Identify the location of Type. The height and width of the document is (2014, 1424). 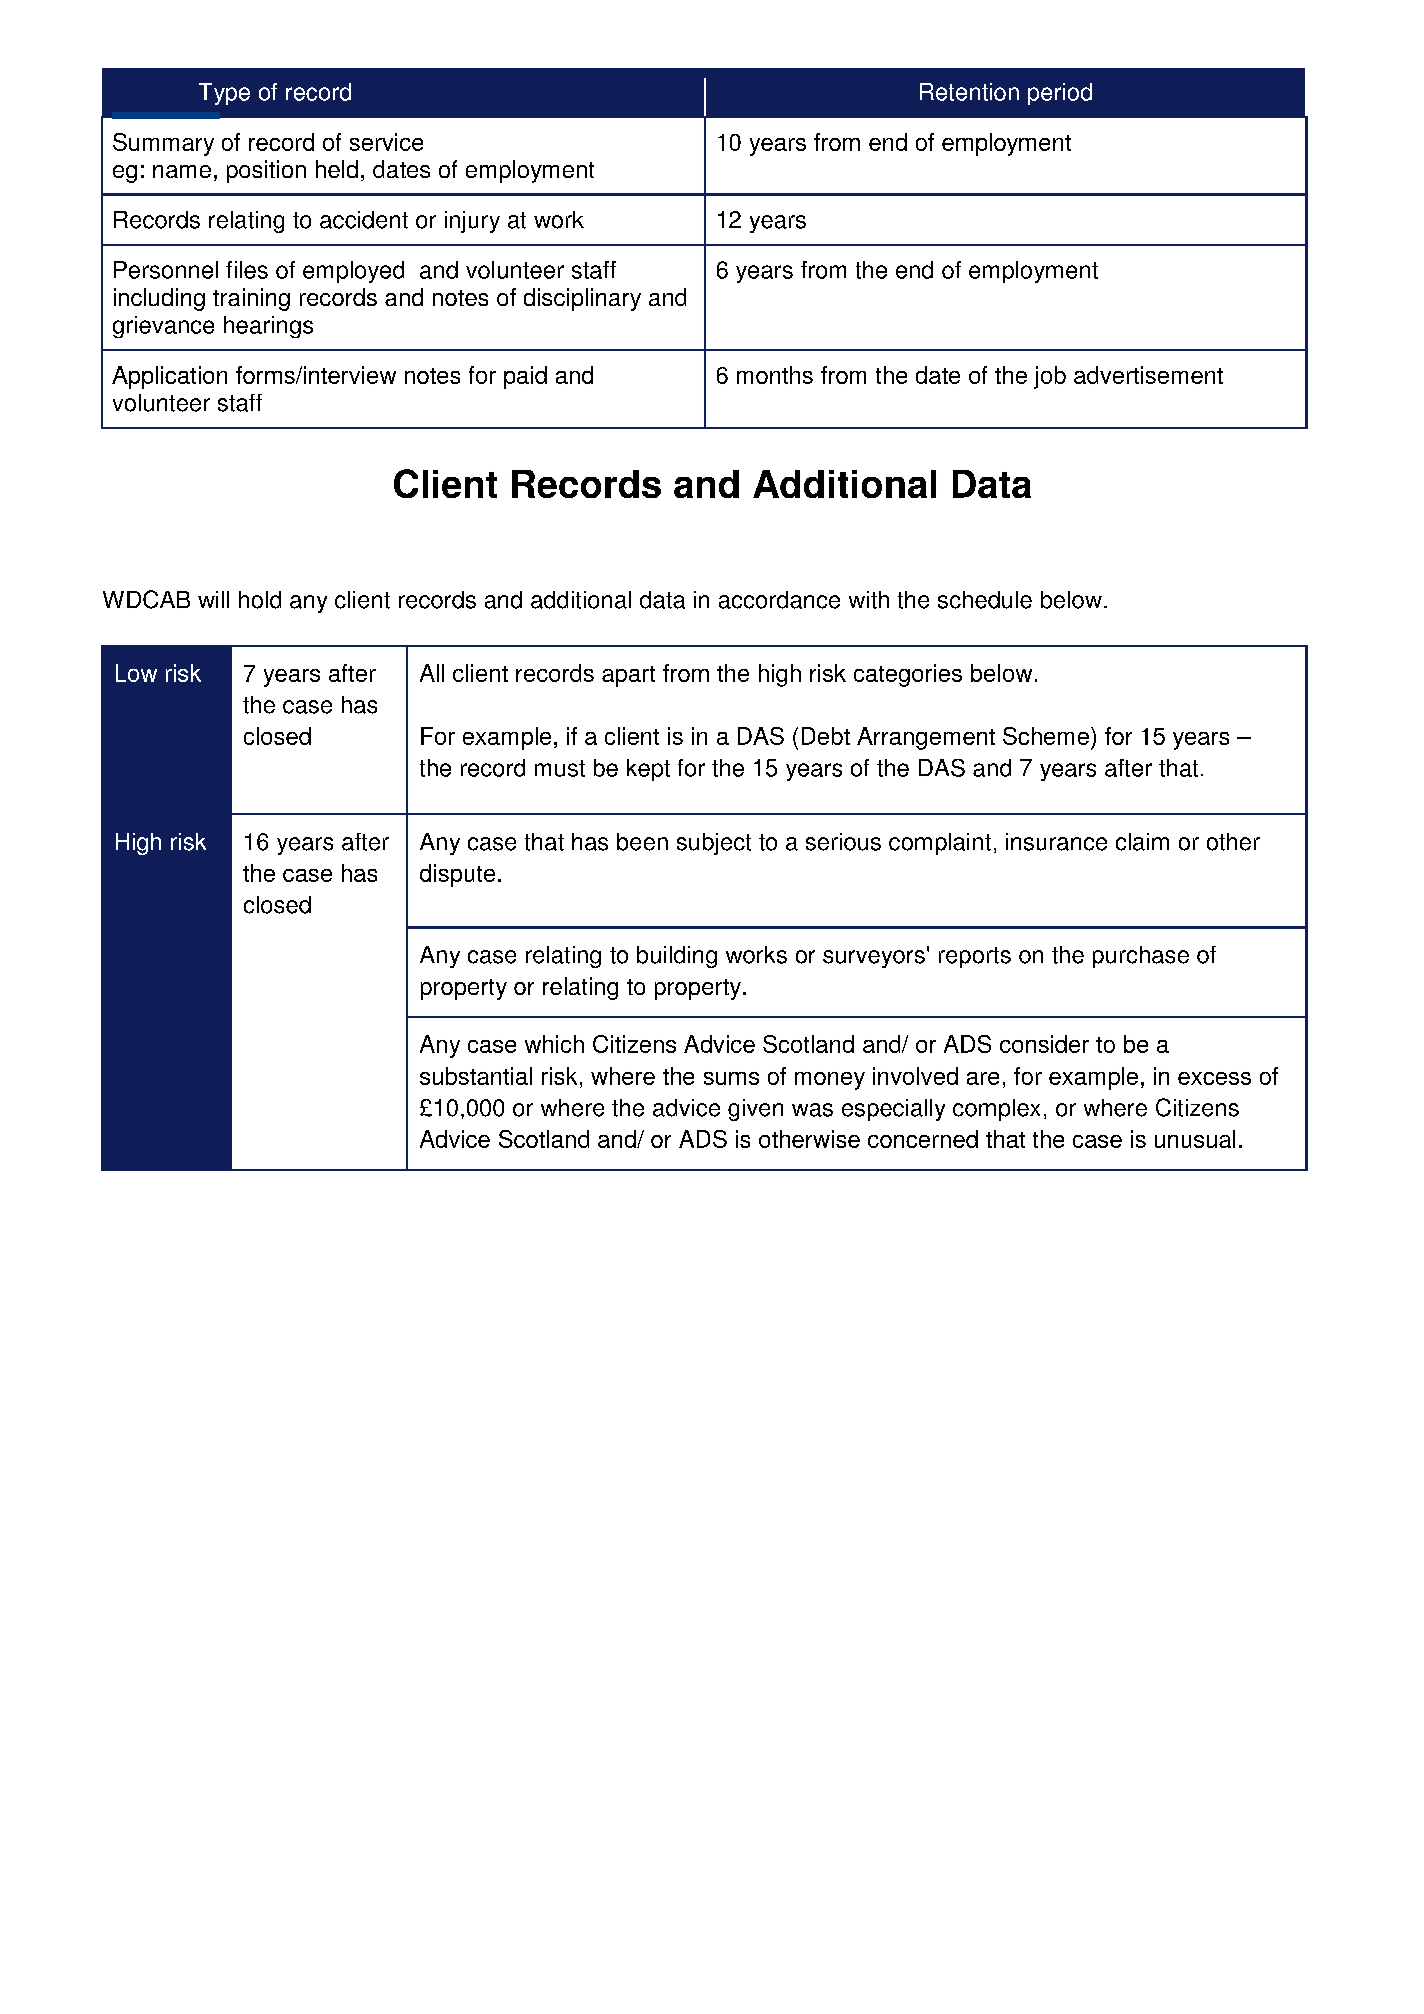
(224, 94).
